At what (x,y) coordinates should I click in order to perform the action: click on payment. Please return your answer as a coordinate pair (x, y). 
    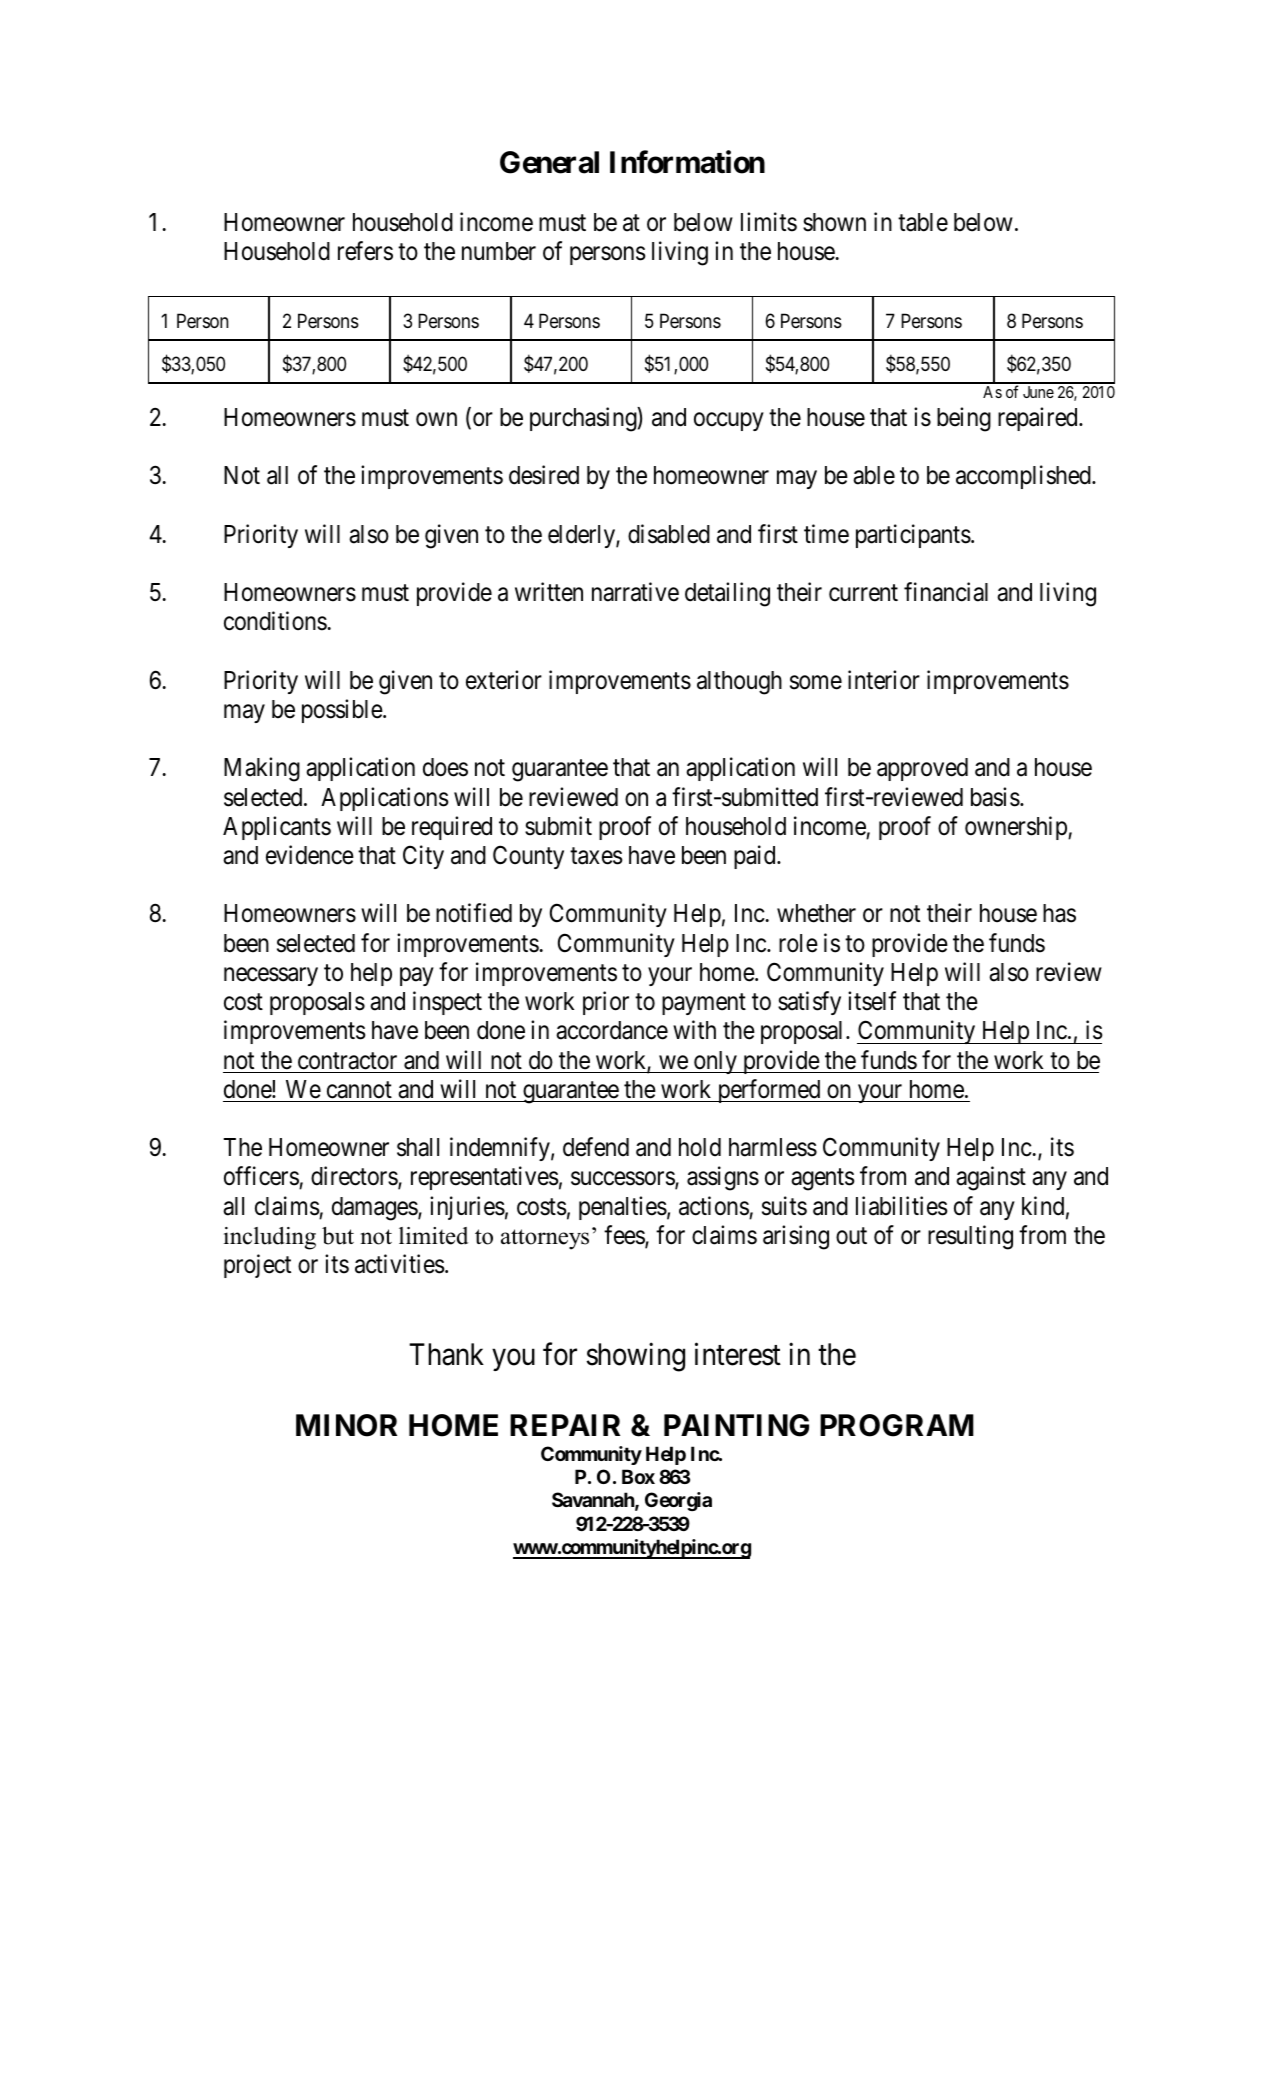
    Looking at the image, I should click on (704, 1004).
